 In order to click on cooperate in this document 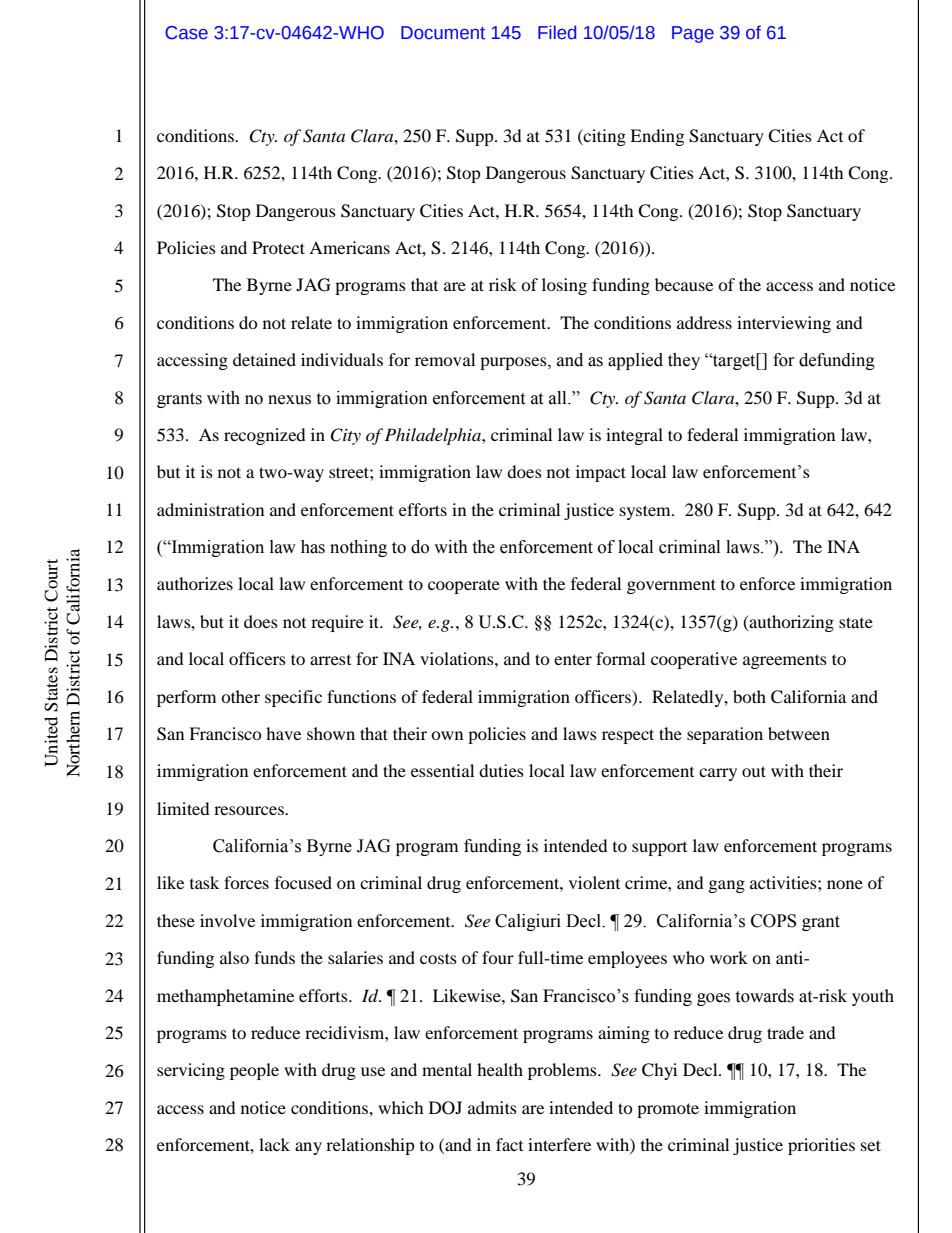, I will do `click(464, 586)`.
